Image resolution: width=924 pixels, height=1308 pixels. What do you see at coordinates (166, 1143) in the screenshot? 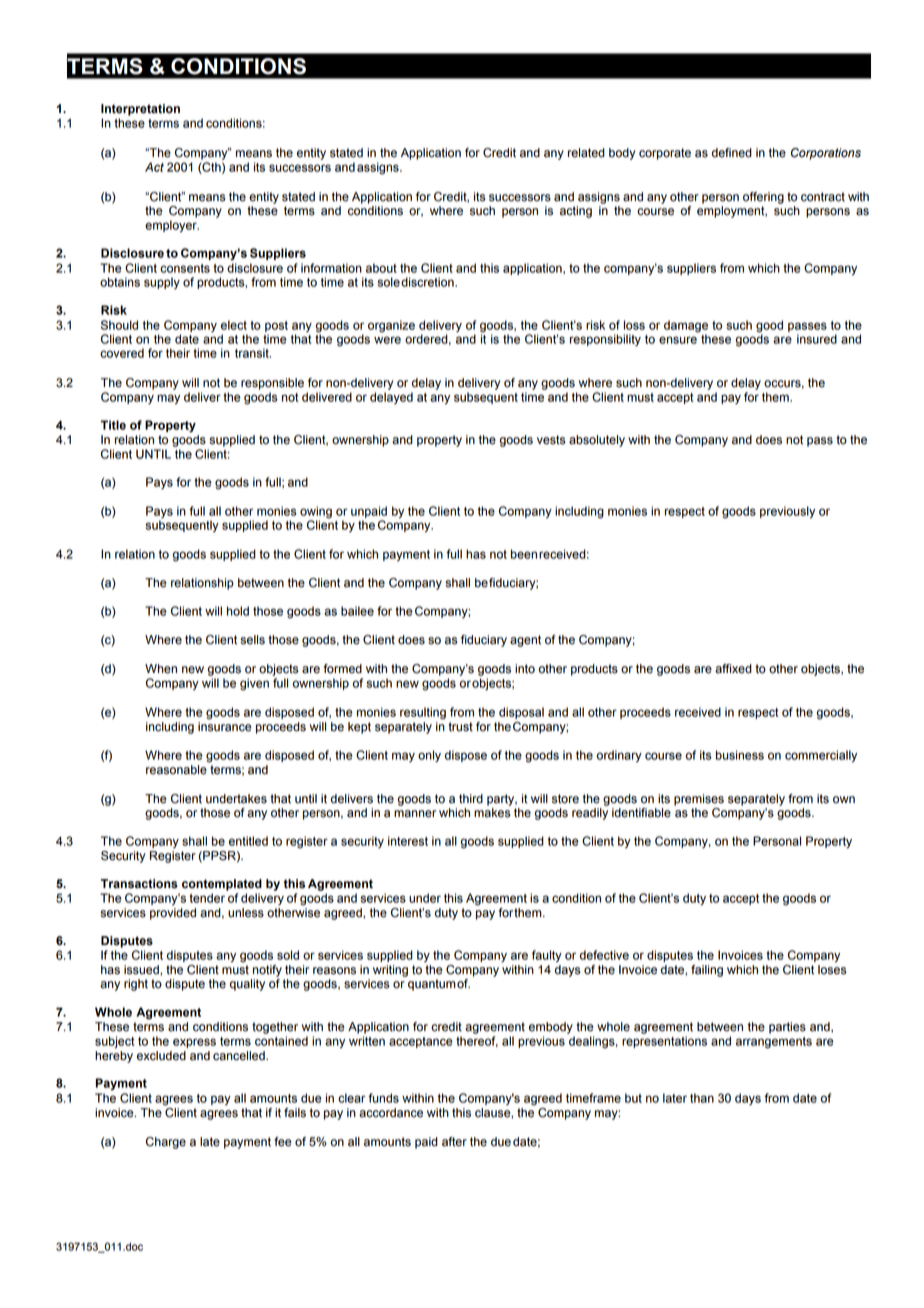
I see `Charge` at bounding box center [166, 1143].
